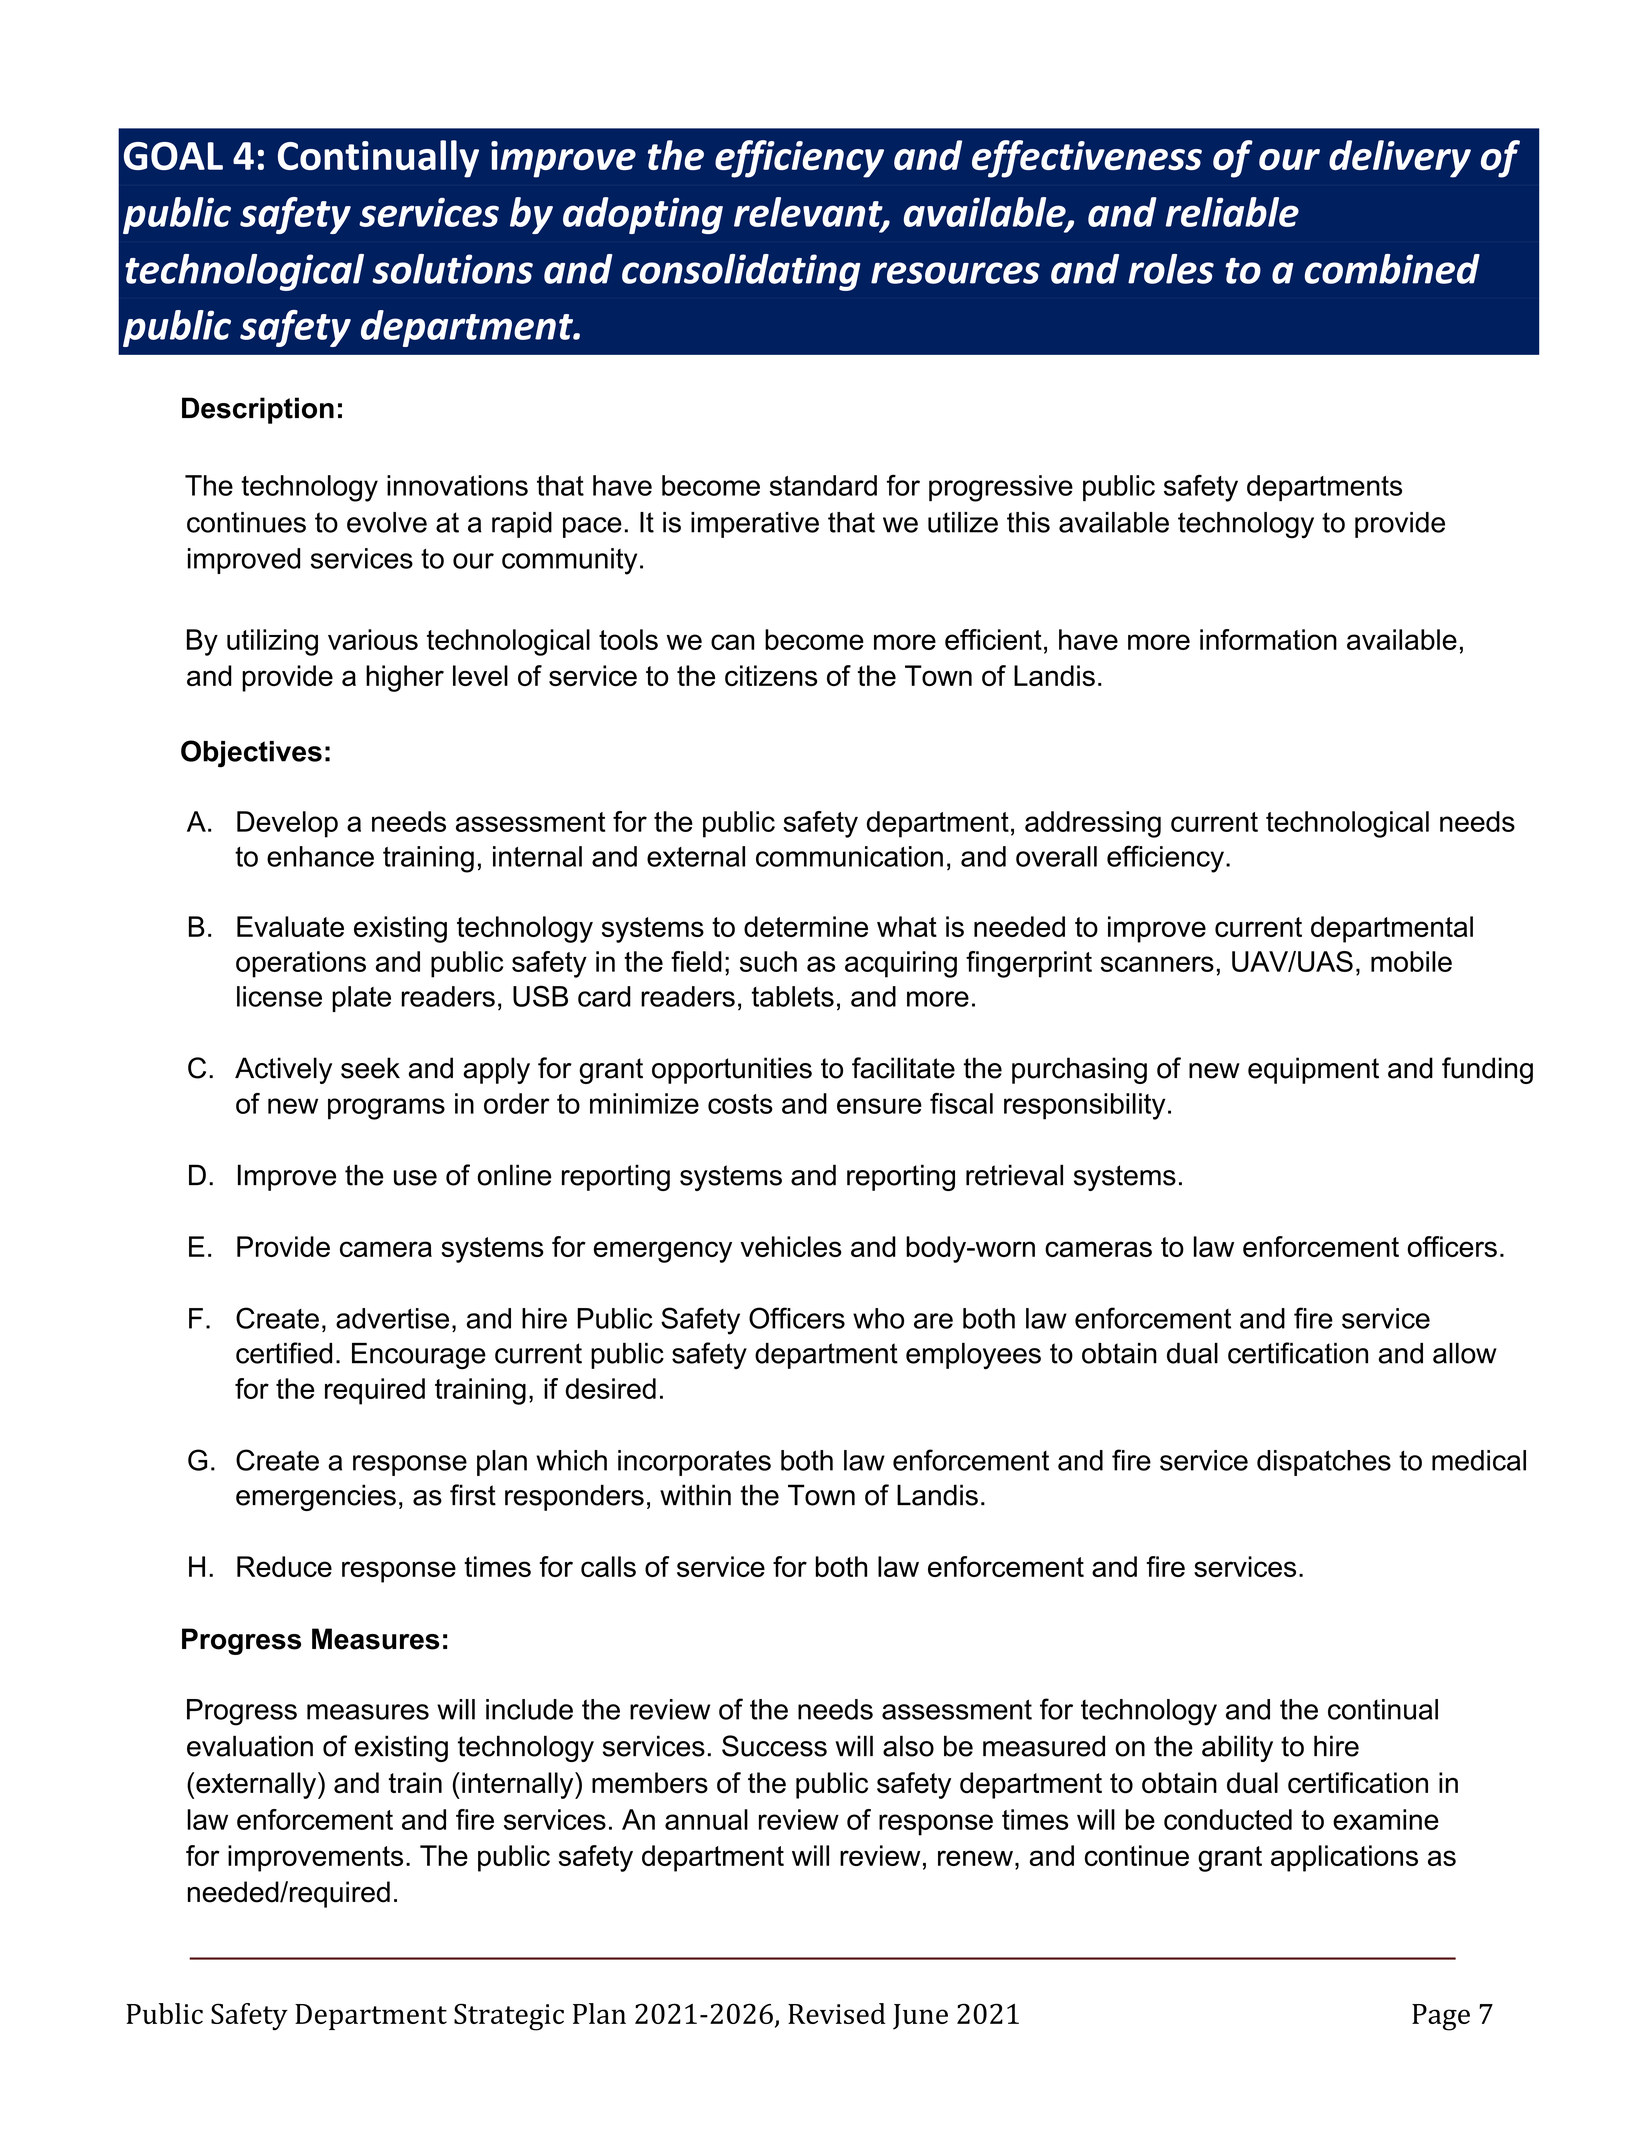 The width and height of the screenshot is (1645, 2129). Describe the element at coordinates (370, 1068) in the screenshot. I see `seek` at that location.
